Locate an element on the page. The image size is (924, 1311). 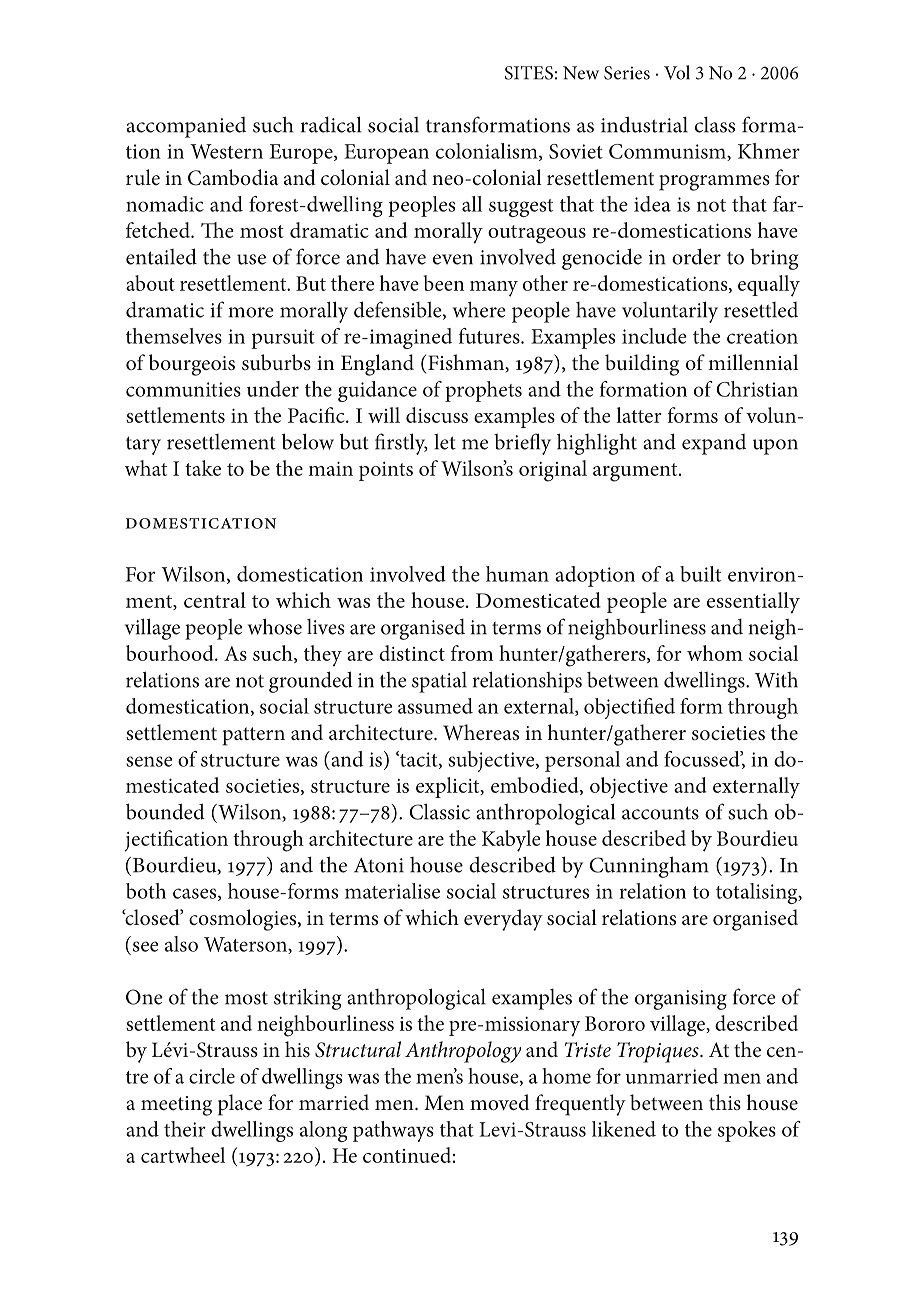
Sites is located at coordinates (529, 73).
